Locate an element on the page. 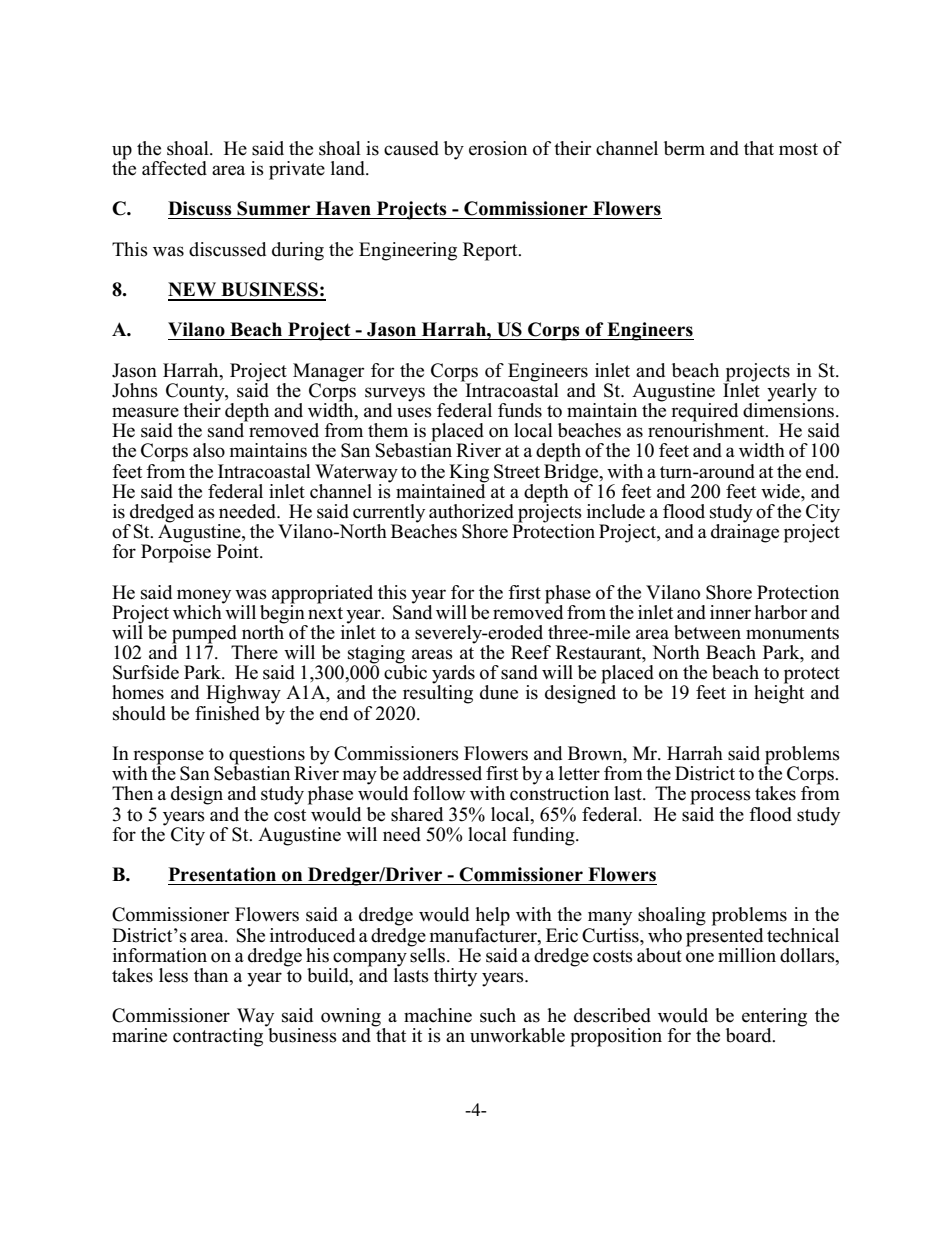  contracting is located at coordinates (218, 1037).
